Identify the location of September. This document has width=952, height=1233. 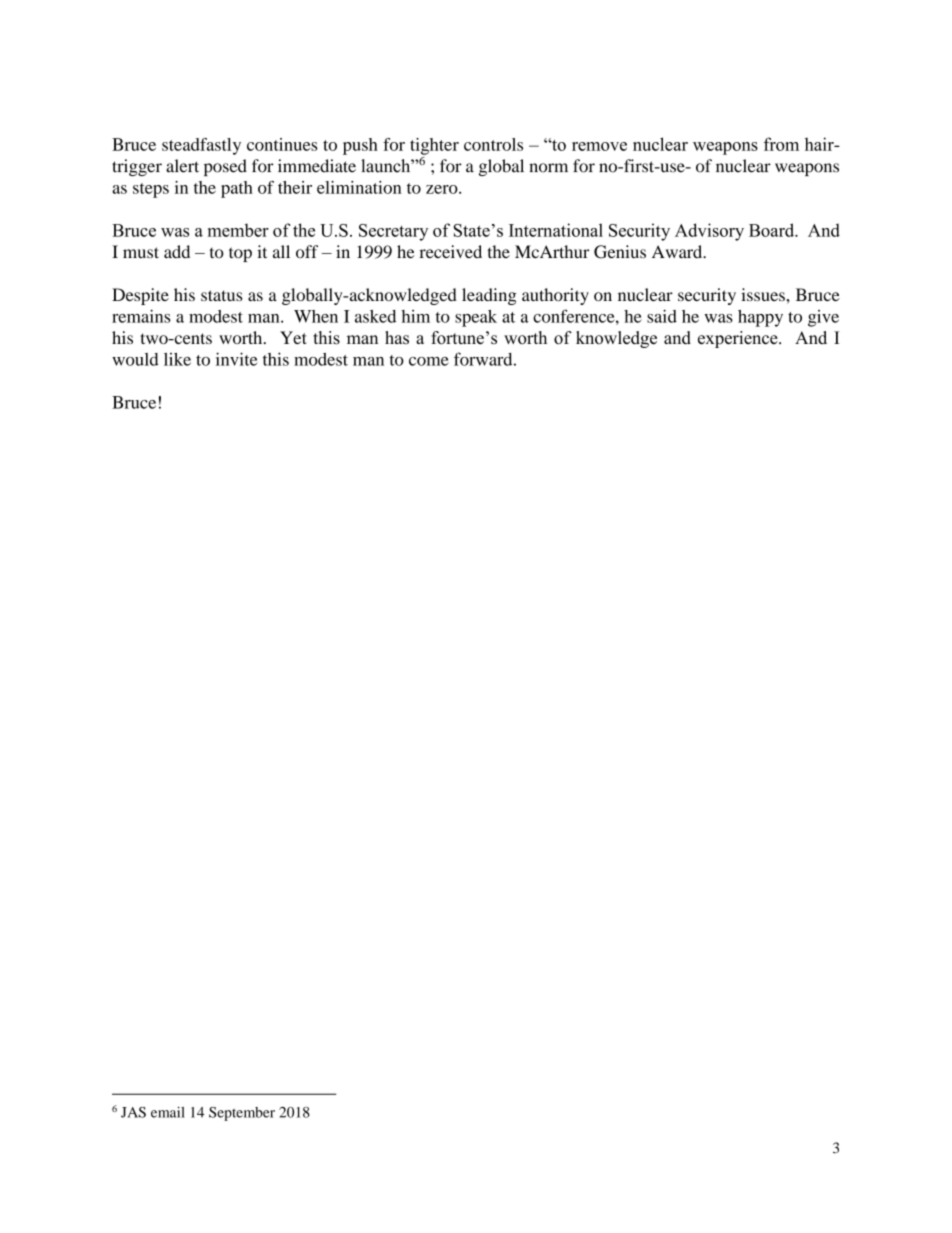
(242, 1114).
